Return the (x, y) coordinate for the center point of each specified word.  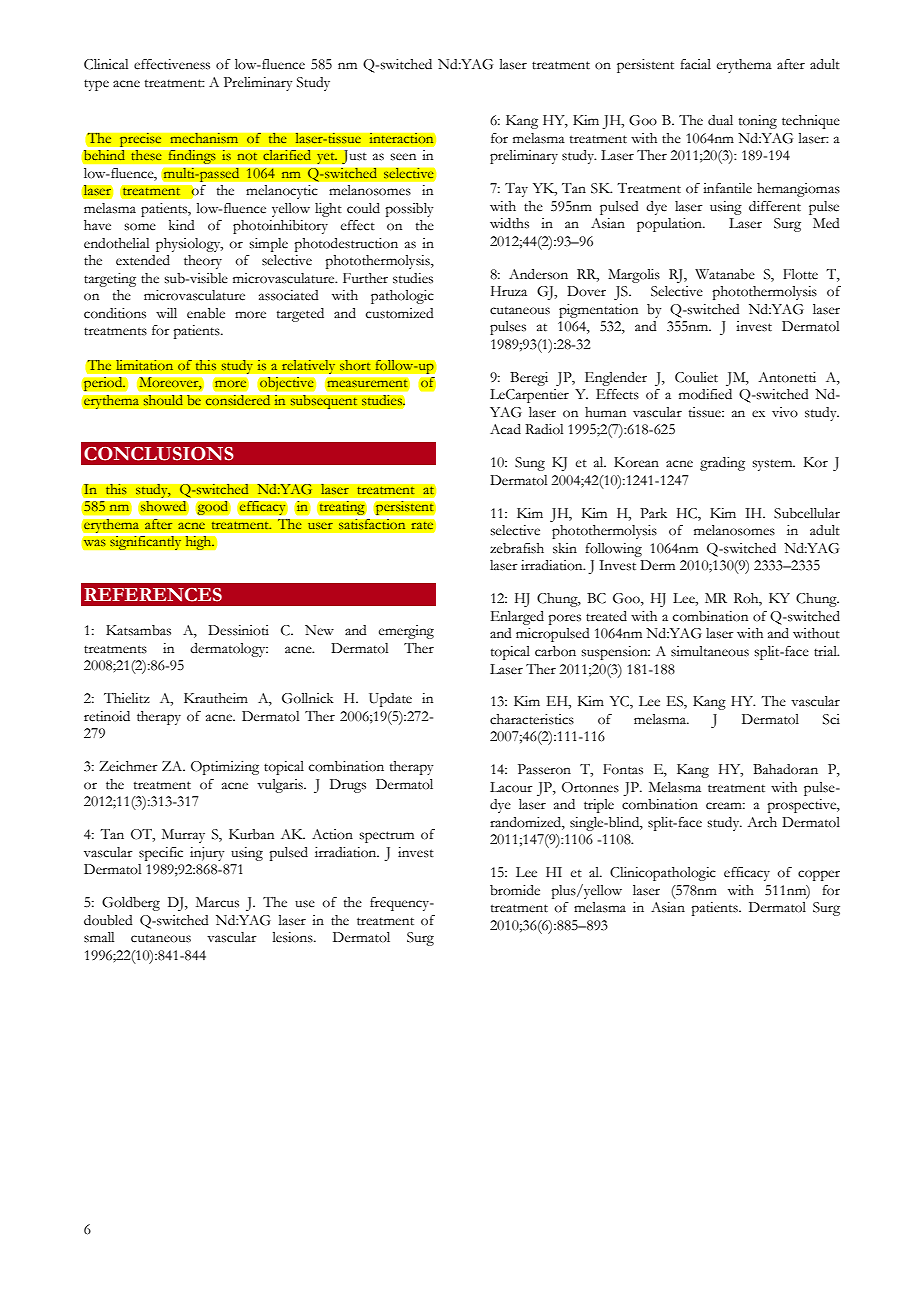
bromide (515, 890)
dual (720, 120)
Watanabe (725, 274)
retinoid (107, 716)
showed (163, 506)
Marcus (217, 902)
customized (400, 313)
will (166, 313)
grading (722, 464)
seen (403, 157)
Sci (831, 719)
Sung (530, 464)
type (96, 85)
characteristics (532, 719)
